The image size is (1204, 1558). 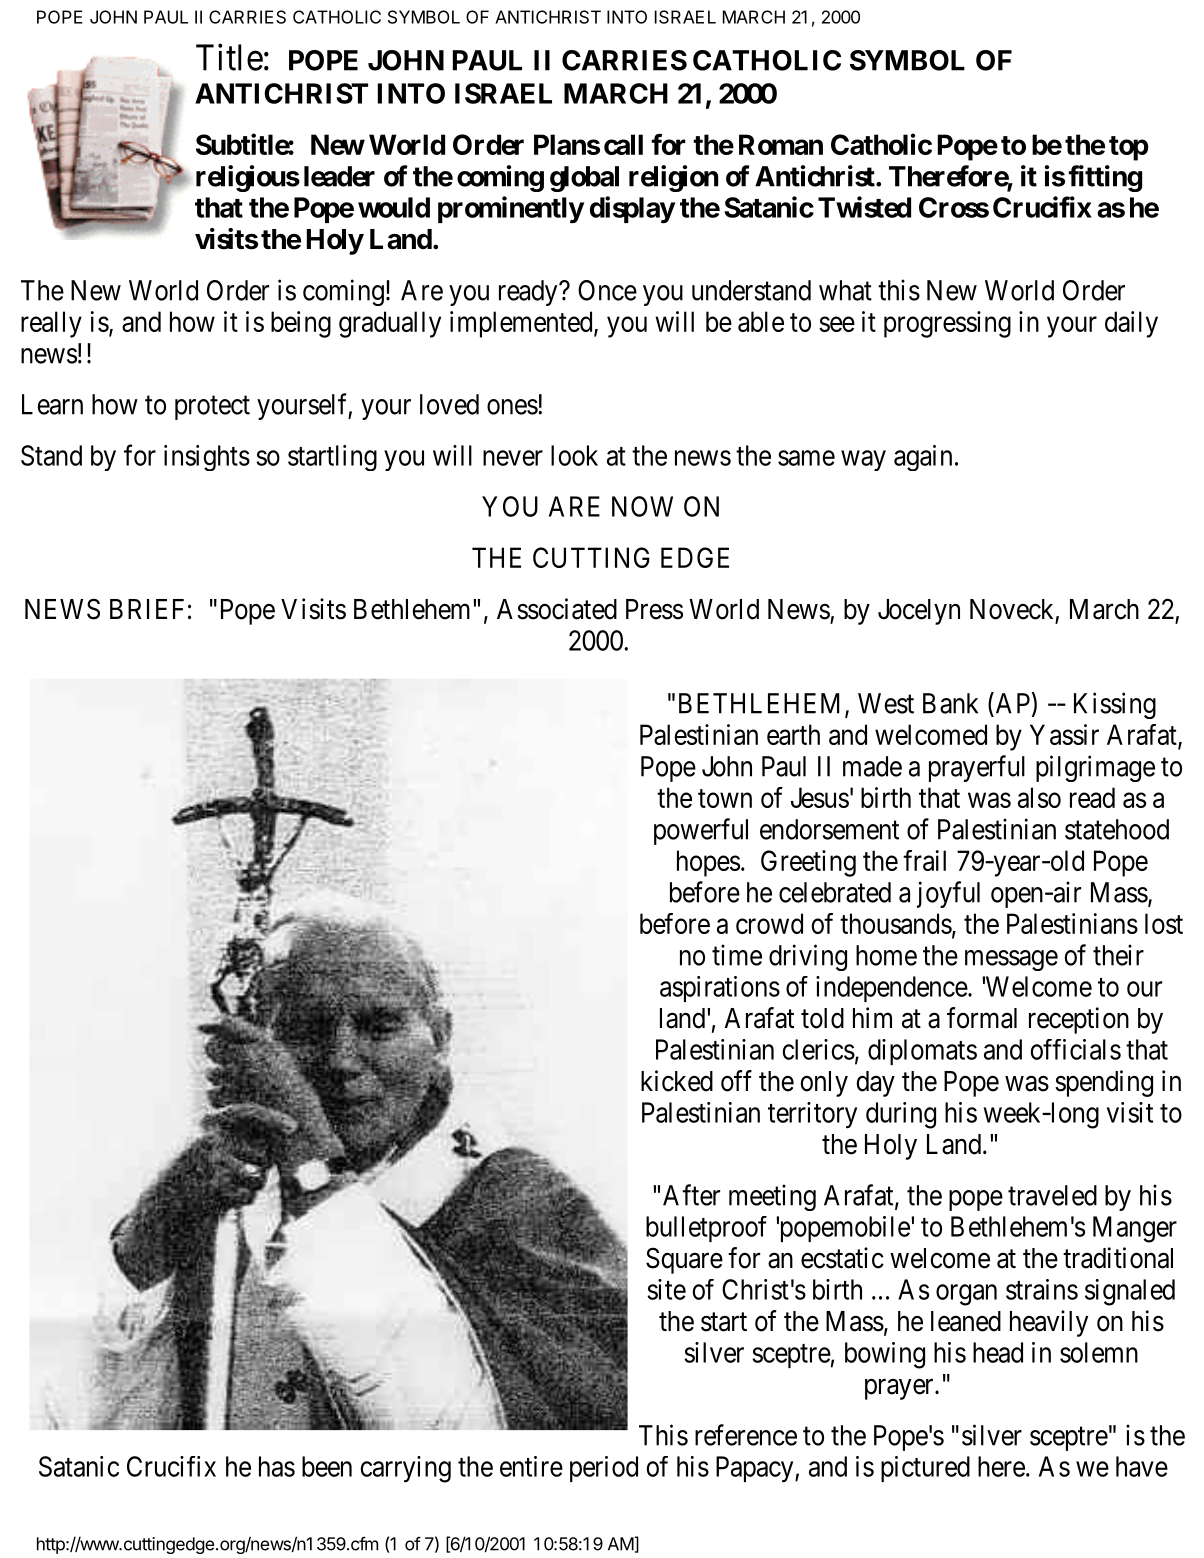 I want to click on BRIEF, so click(x=147, y=609).
